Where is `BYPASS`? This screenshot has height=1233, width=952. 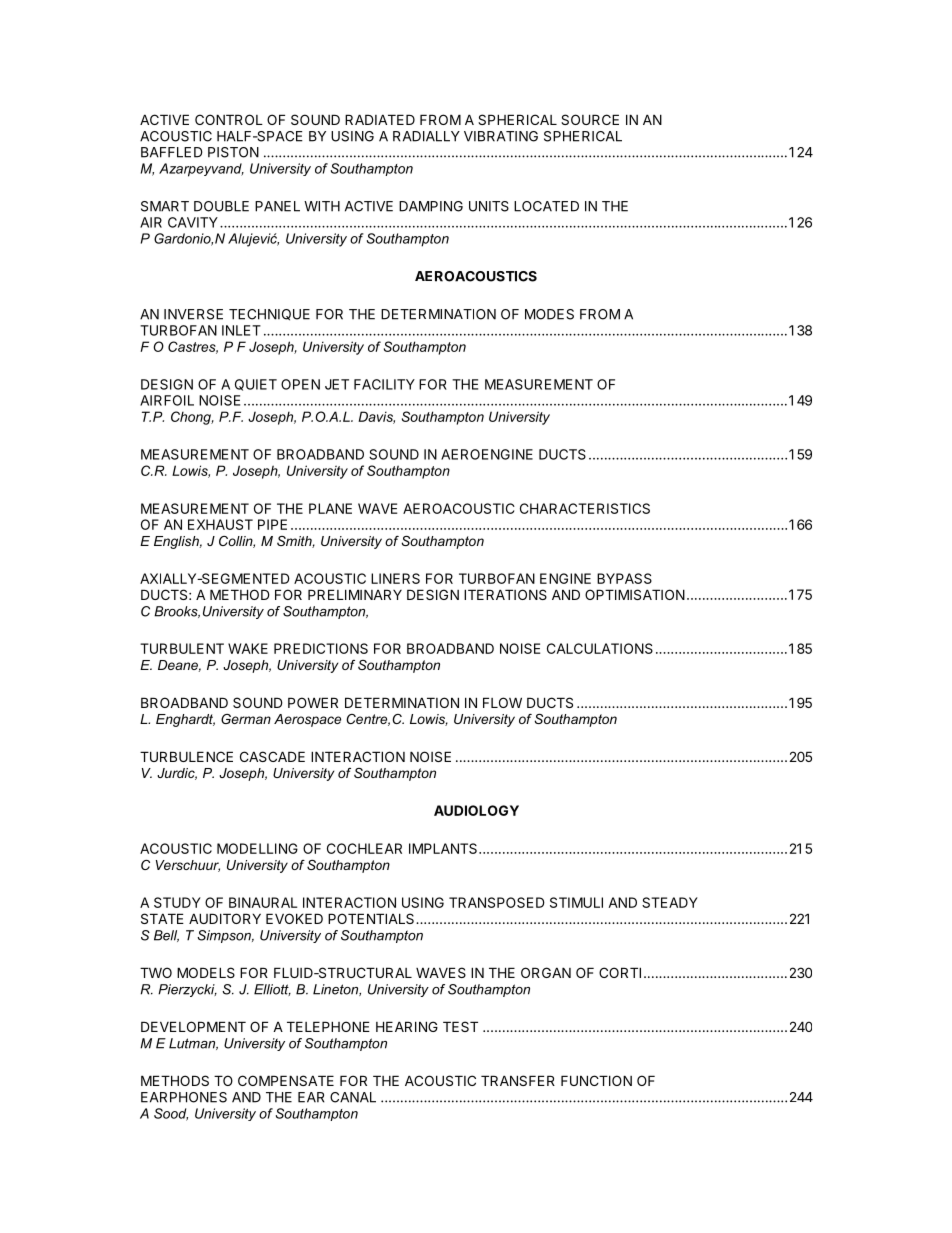 BYPASS is located at coordinates (624, 578).
